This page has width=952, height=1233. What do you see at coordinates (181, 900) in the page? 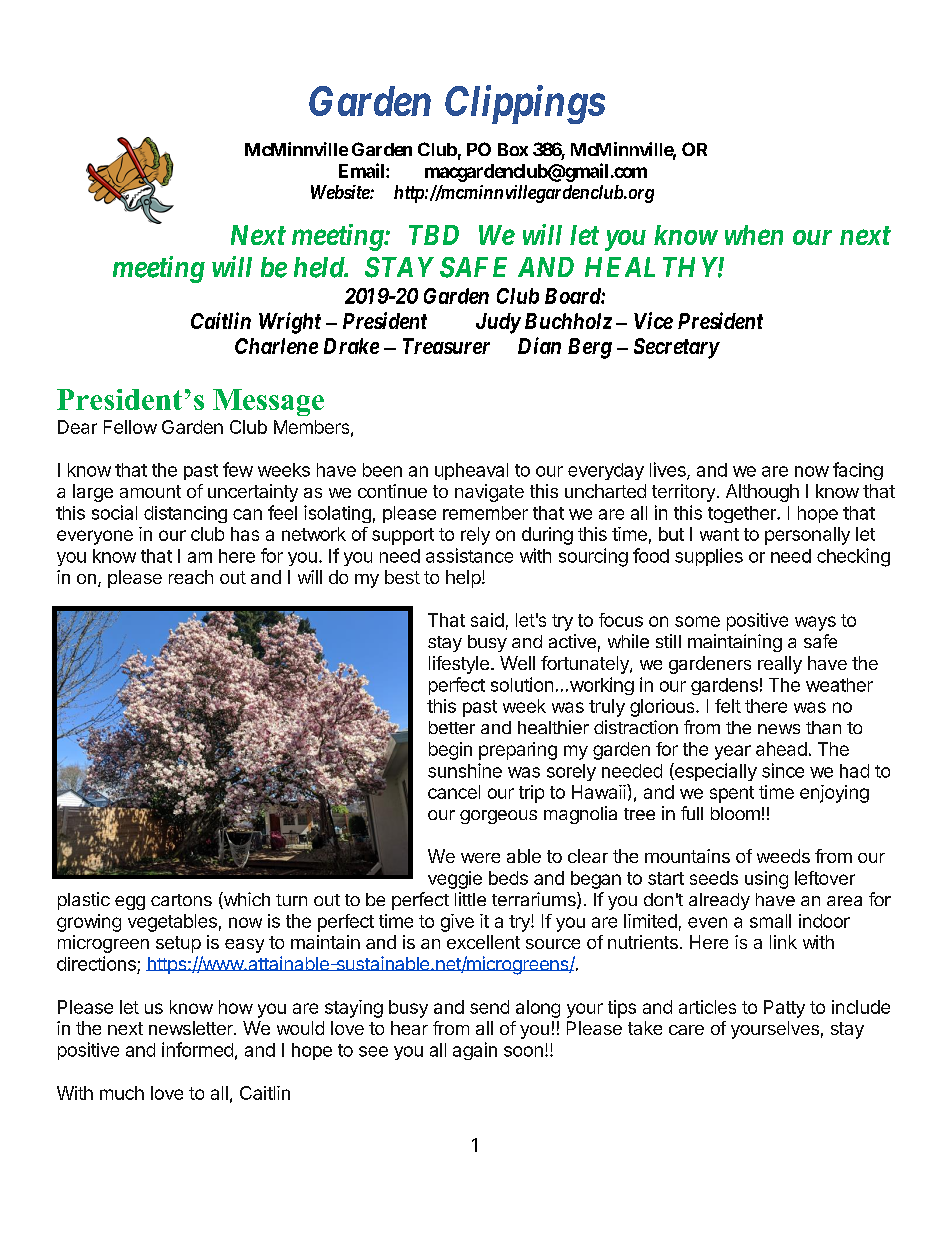
I see `cartons` at bounding box center [181, 900].
